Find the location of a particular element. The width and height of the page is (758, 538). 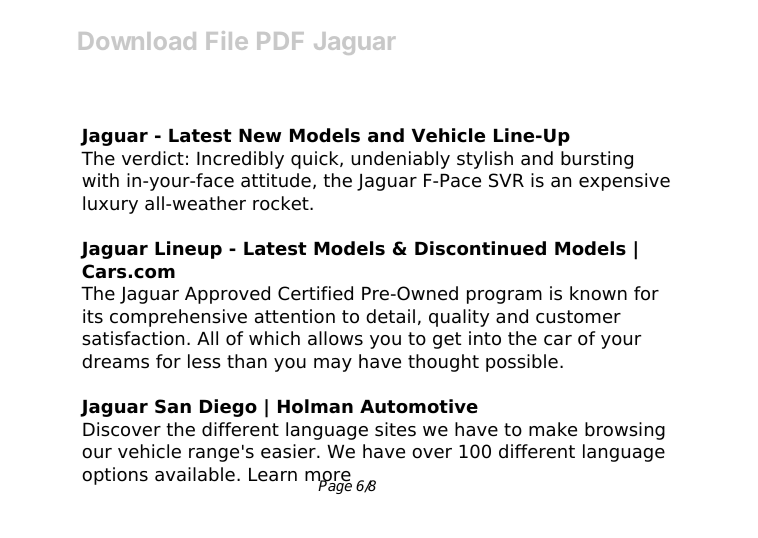

Download is located at coordinates (137, 41).
